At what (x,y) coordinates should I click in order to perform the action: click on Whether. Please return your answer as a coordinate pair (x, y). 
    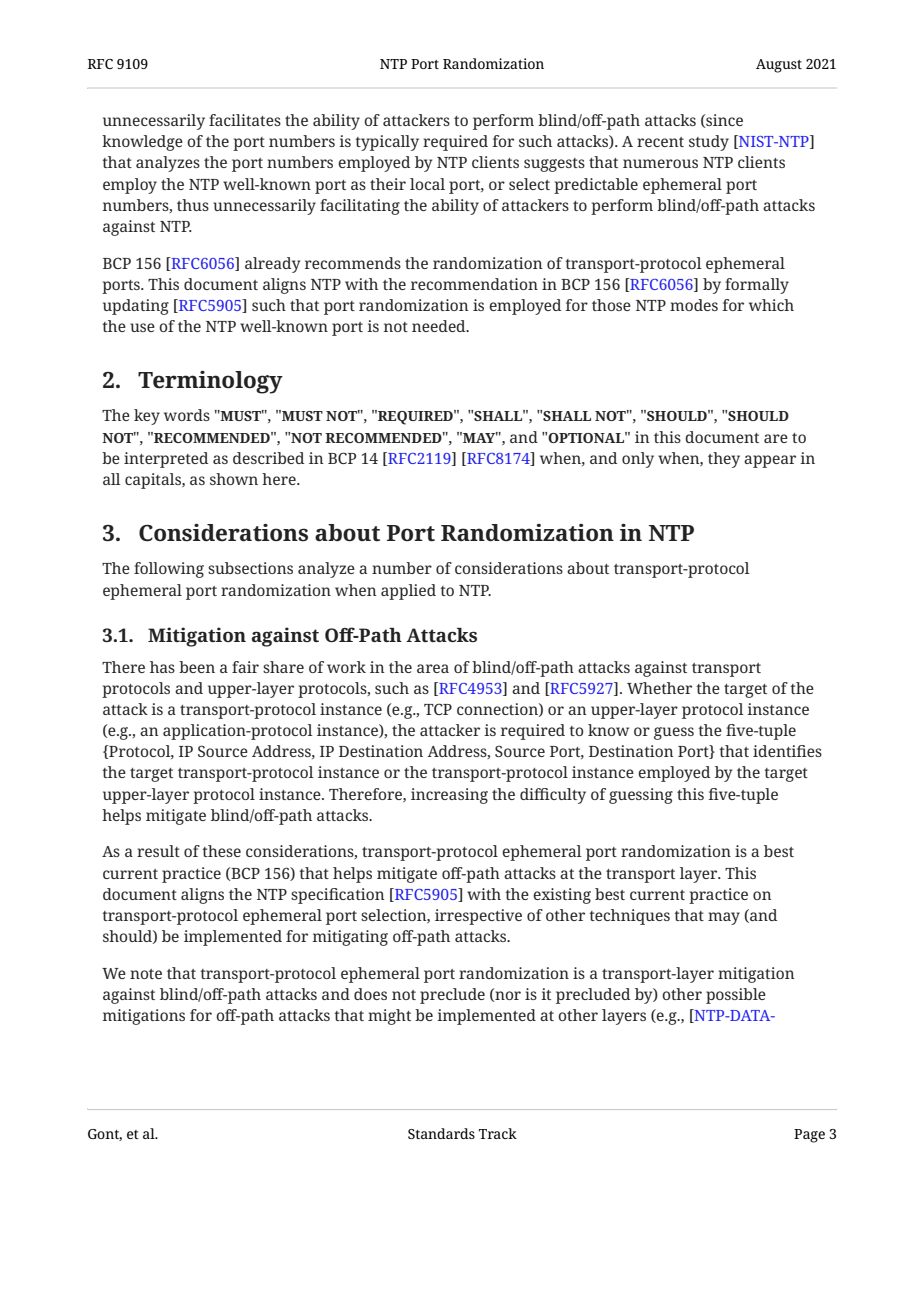
    Looking at the image, I should click on (659, 688).
